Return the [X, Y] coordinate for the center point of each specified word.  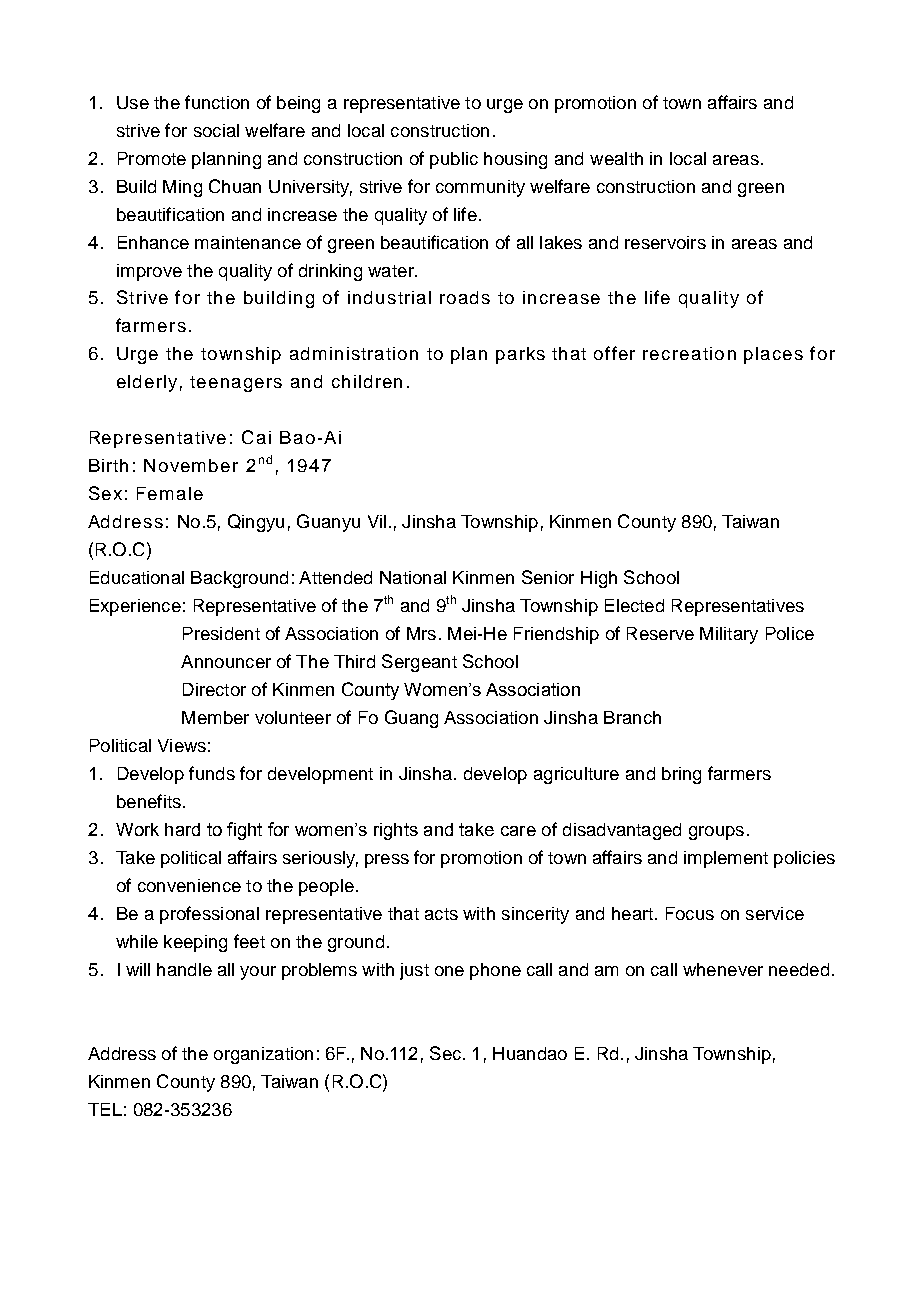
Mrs [421, 633]
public [454, 160]
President [221, 633]
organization [263, 1055]
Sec [445, 1053]
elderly [147, 383]
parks [520, 355]
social [216, 130]
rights [396, 831]
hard [182, 829]
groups [716, 833]
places [773, 355]
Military [729, 635]
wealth [616, 158]
